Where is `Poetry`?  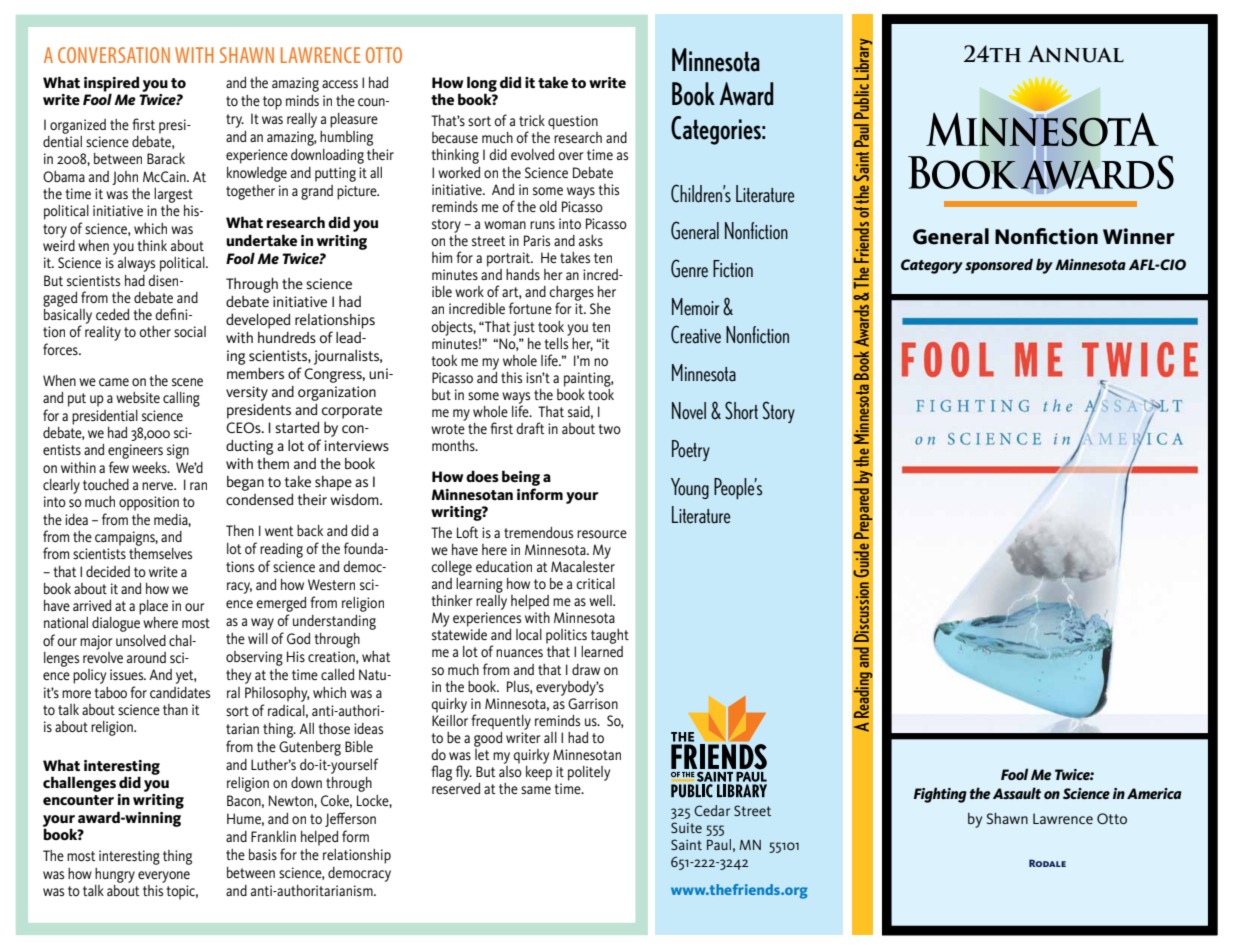
Poetry is located at coordinates (691, 450).
